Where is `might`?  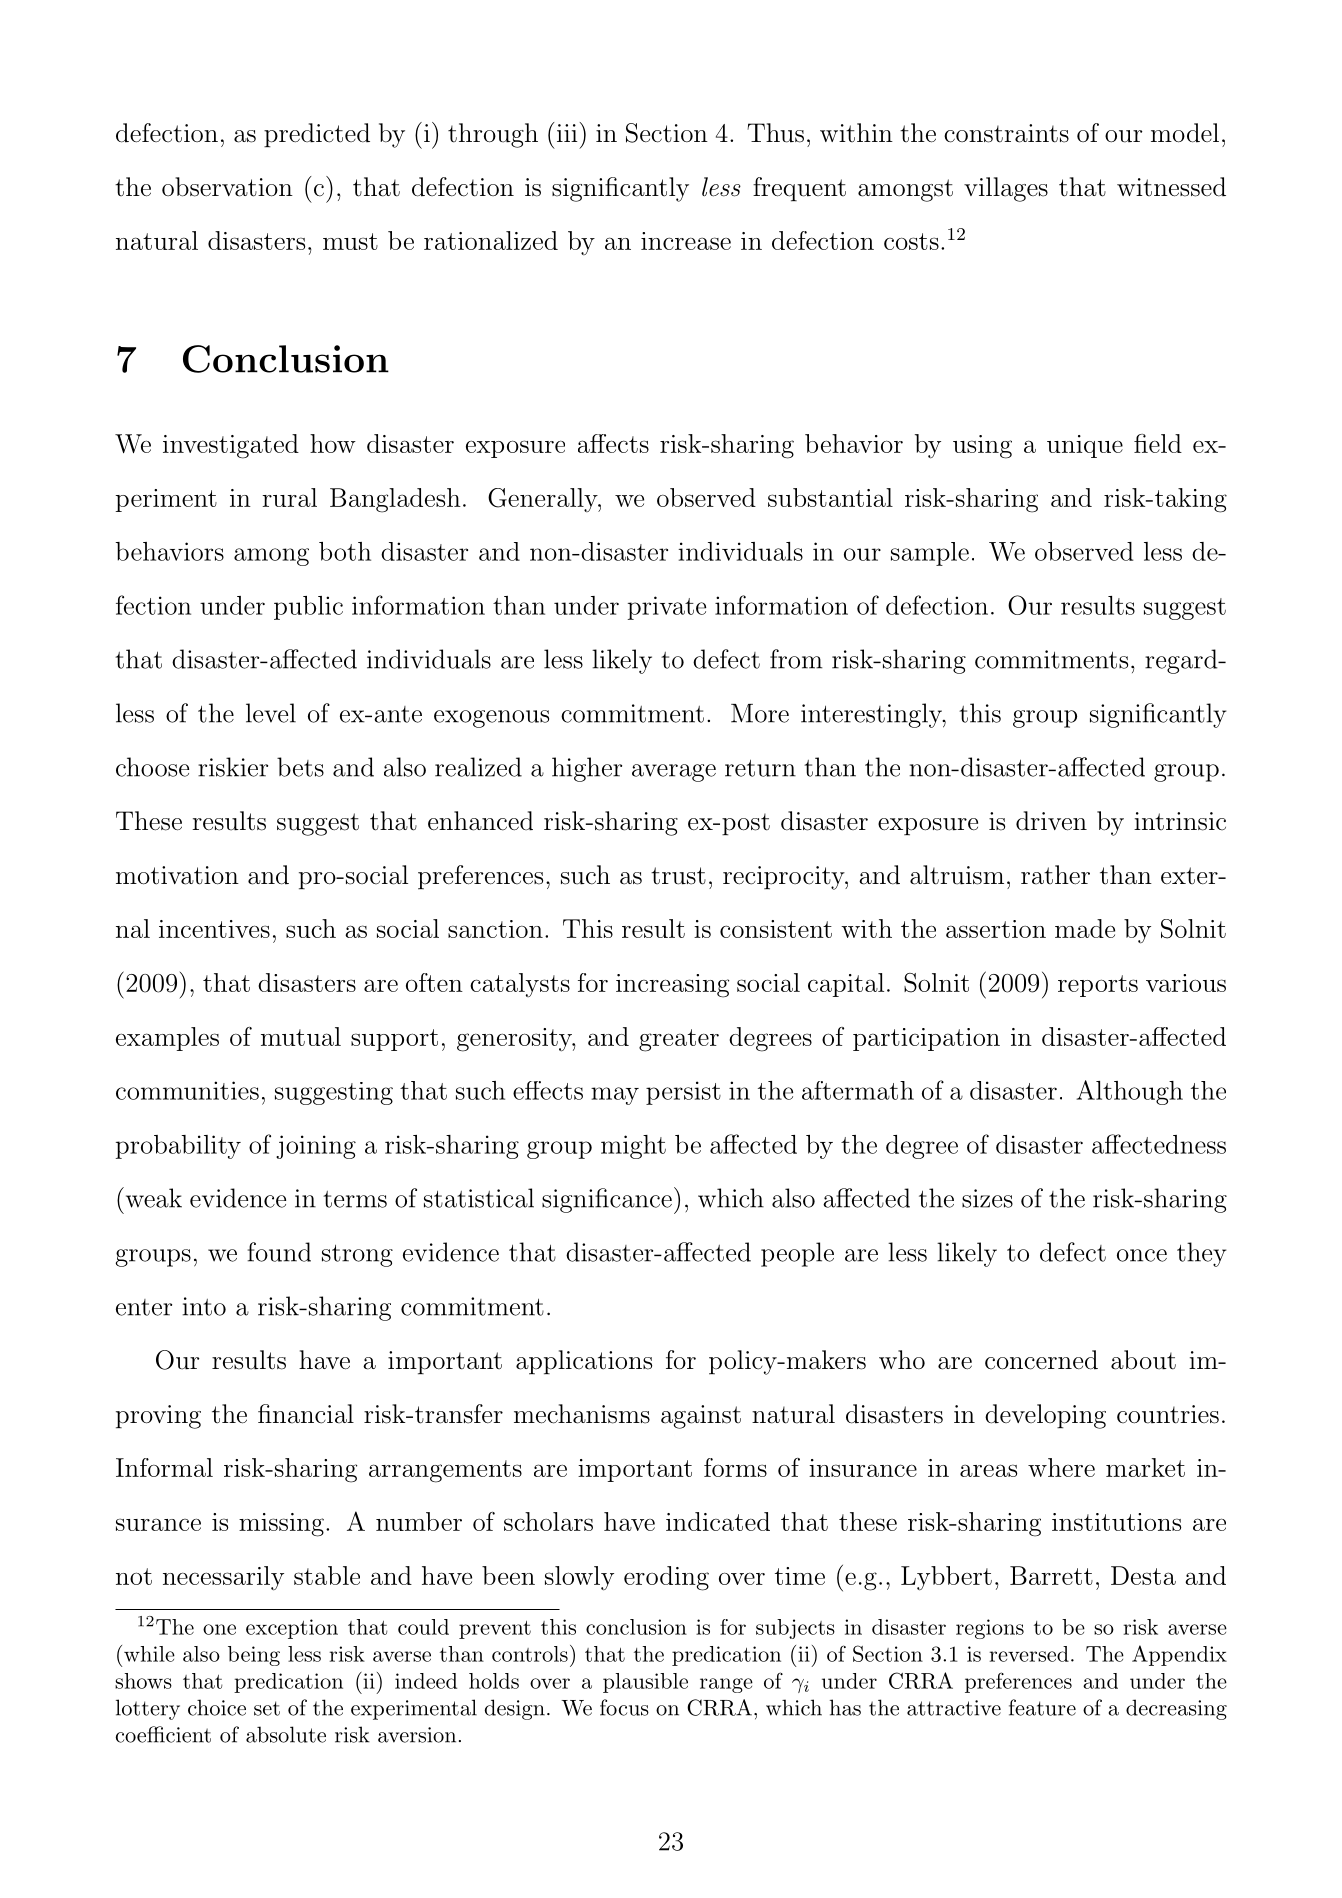
might is located at coordinates (633, 1147).
